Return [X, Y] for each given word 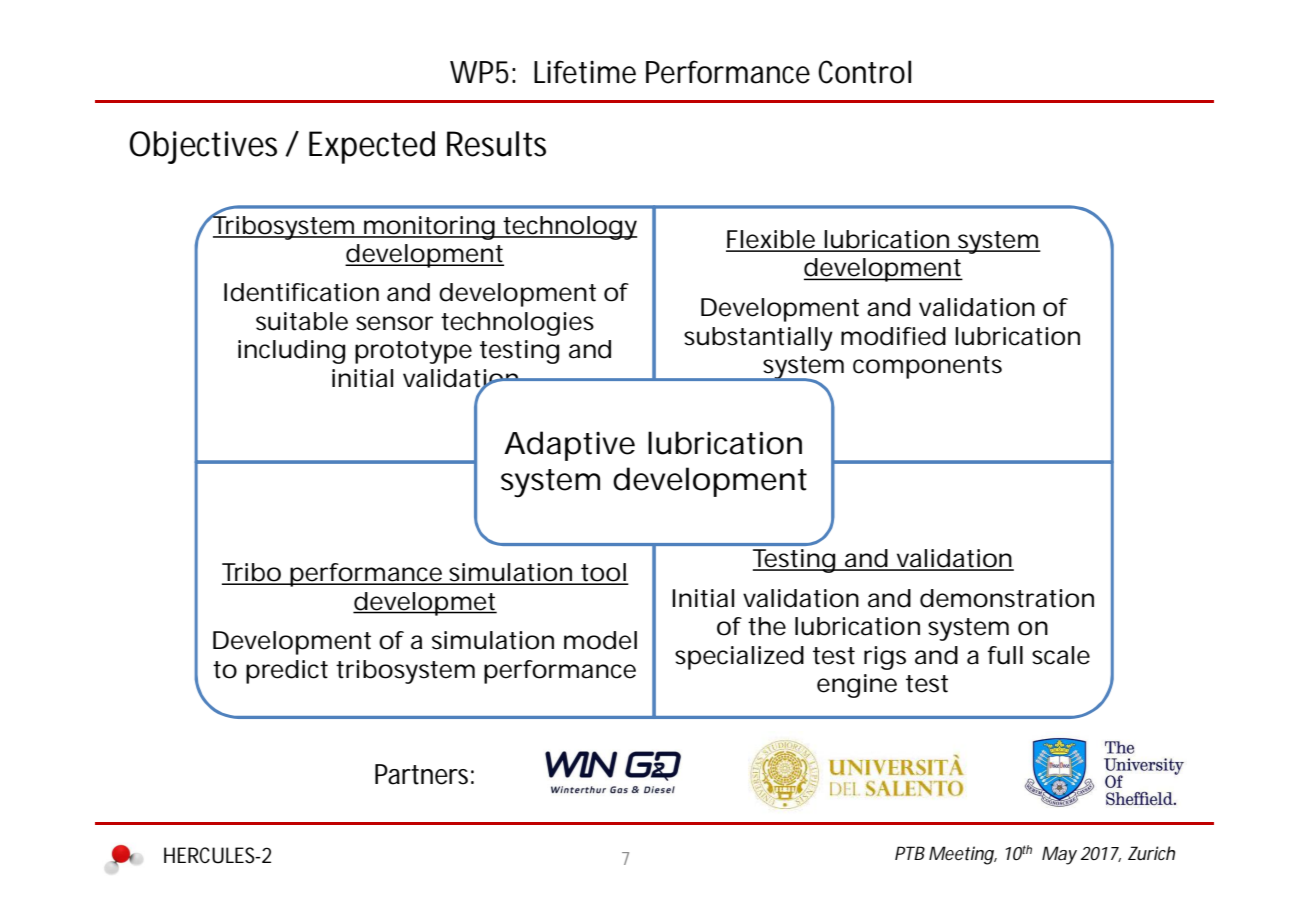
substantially [758, 339]
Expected [372, 147]
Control [864, 72]
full [1005, 655]
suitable [302, 321]
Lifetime [585, 72]
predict [287, 672]
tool [603, 573]
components [927, 367]
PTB [910, 853]
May [1059, 855]
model [600, 640]
